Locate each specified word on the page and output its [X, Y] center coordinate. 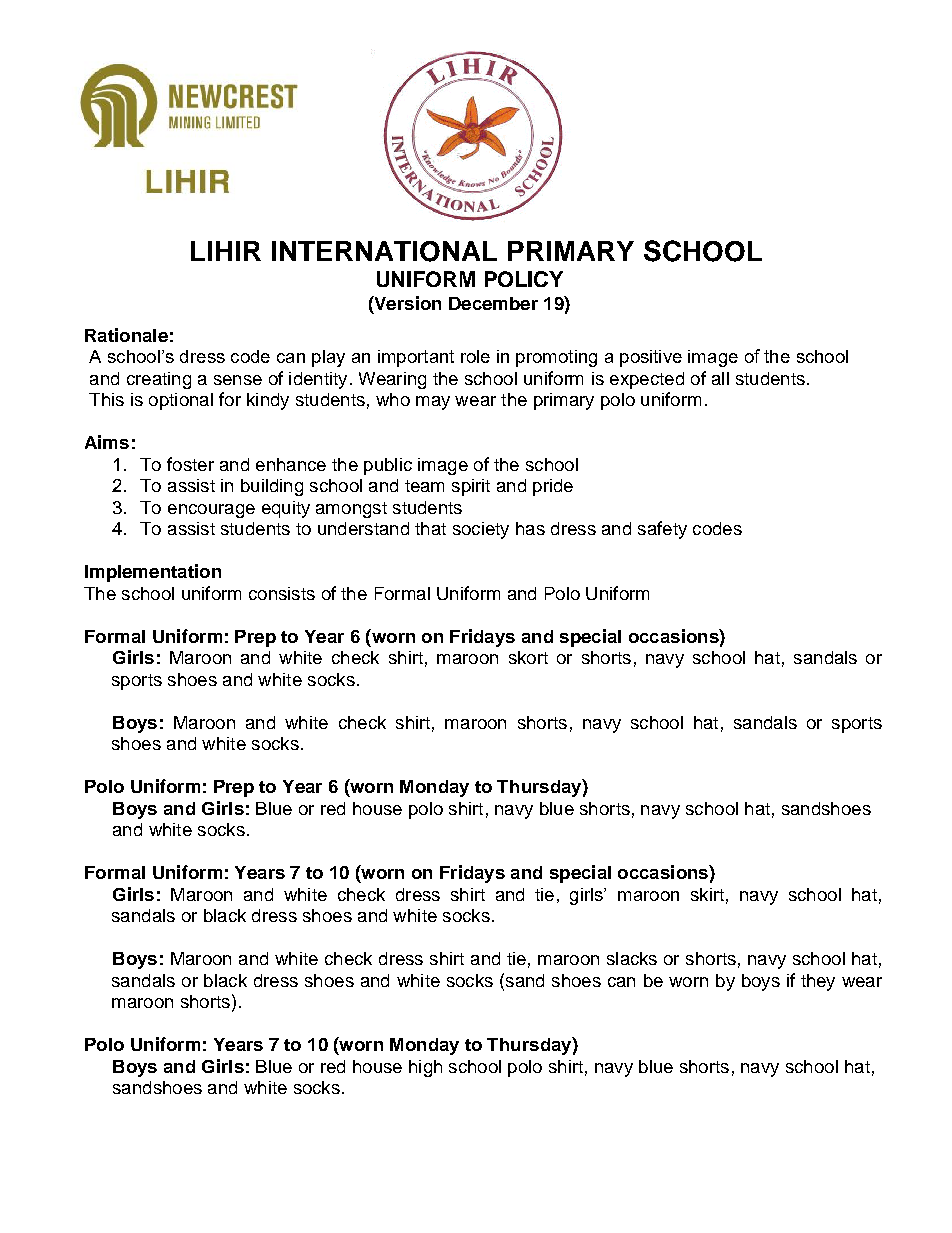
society [481, 530]
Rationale [126, 335]
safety [662, 530]
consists [282, 593]
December [493, 303]
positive [651, 358]
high [425, 1068]
